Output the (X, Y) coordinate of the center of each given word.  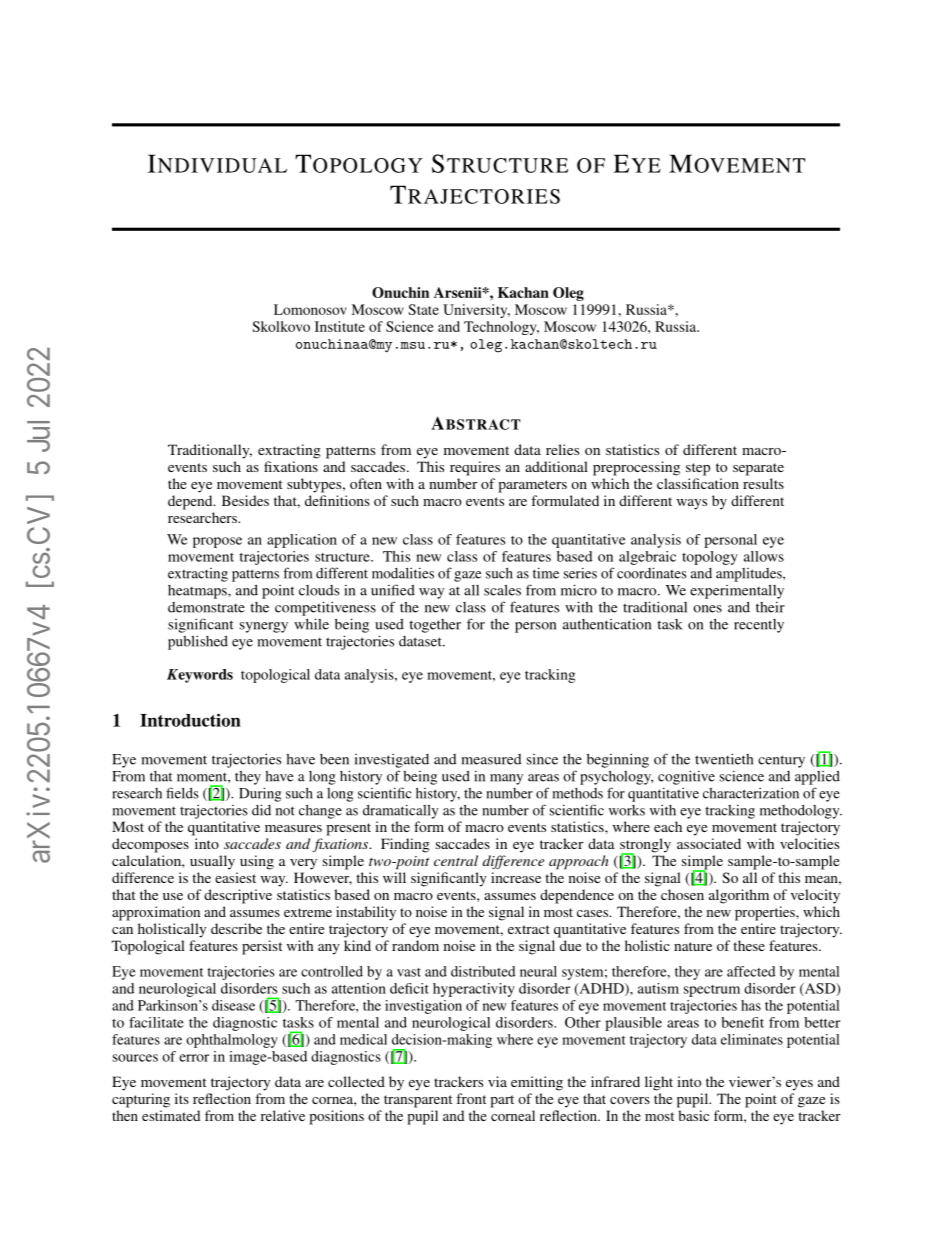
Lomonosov (310, 309)
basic (693, 1115)
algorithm (739, 896)
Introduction (190, 720)
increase (516, 877)
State (423, 309)
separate (758, 469)
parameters (532, 486)
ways (692, 504)
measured (491, 759)
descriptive (238, 896)
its (182, 1098)
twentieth (724, 759)
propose (217, 542)
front (471, 1098)
